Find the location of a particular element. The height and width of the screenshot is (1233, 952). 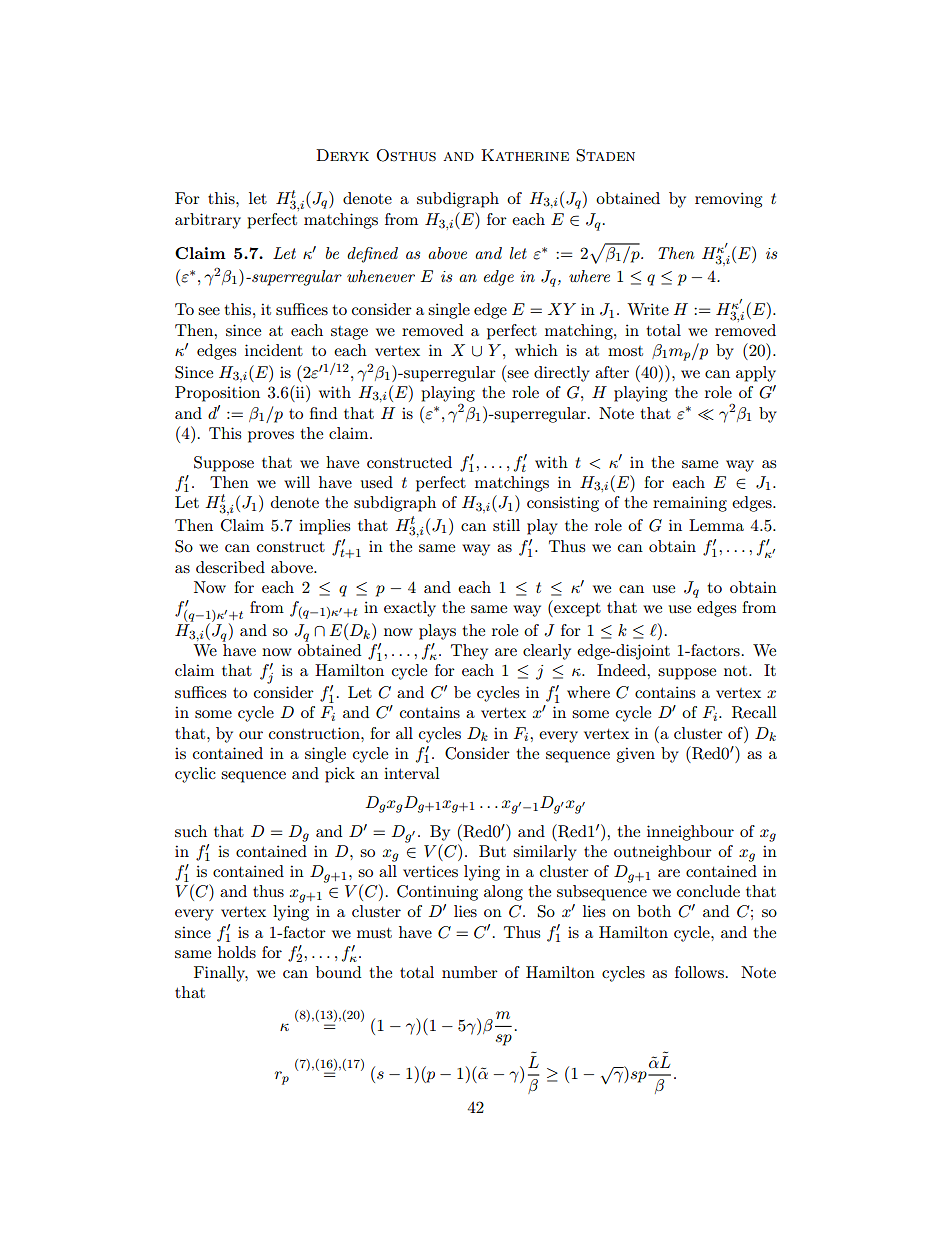

cyclic is located at coordinates (195, 775).
